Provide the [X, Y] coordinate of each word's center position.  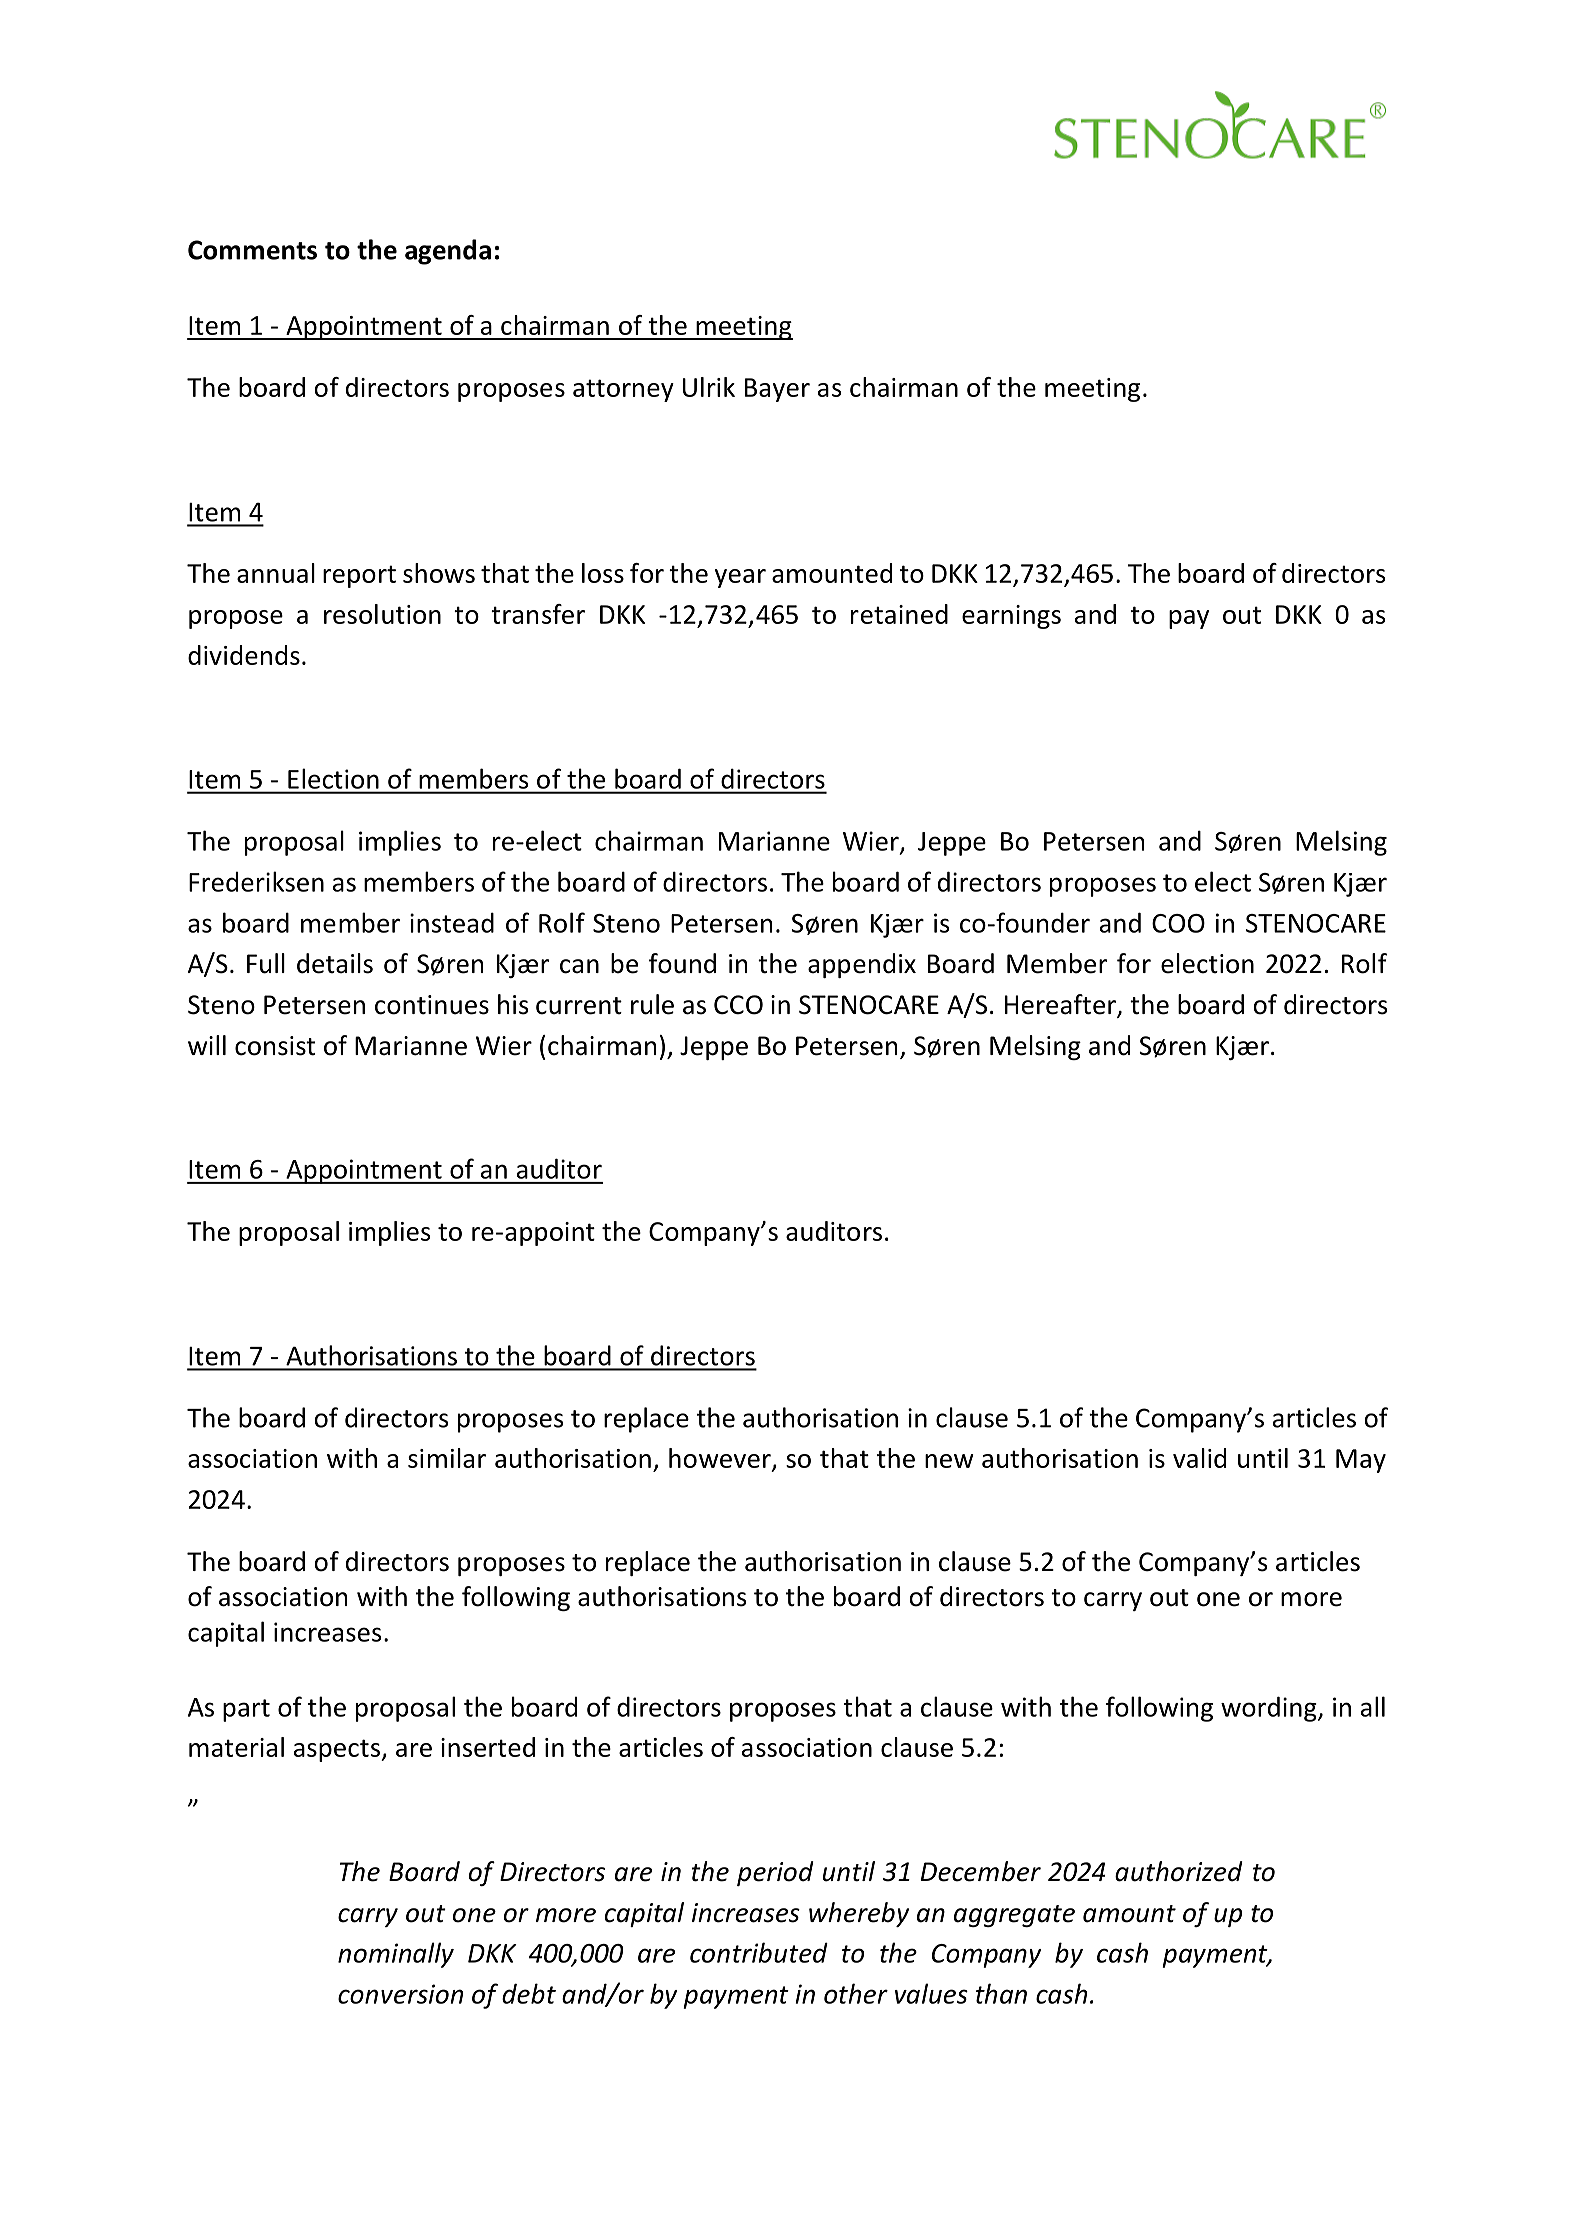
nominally [396, 1955]
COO [1178, 923]
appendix [862, 965]
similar [447, 1458]
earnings [1011, 617]
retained [899, 614]
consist [275, 1046]
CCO [738, 1005]
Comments [252, 250]
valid [1199, 1458]
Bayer [777, 390]
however [721, 1459]
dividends [244, 655]
